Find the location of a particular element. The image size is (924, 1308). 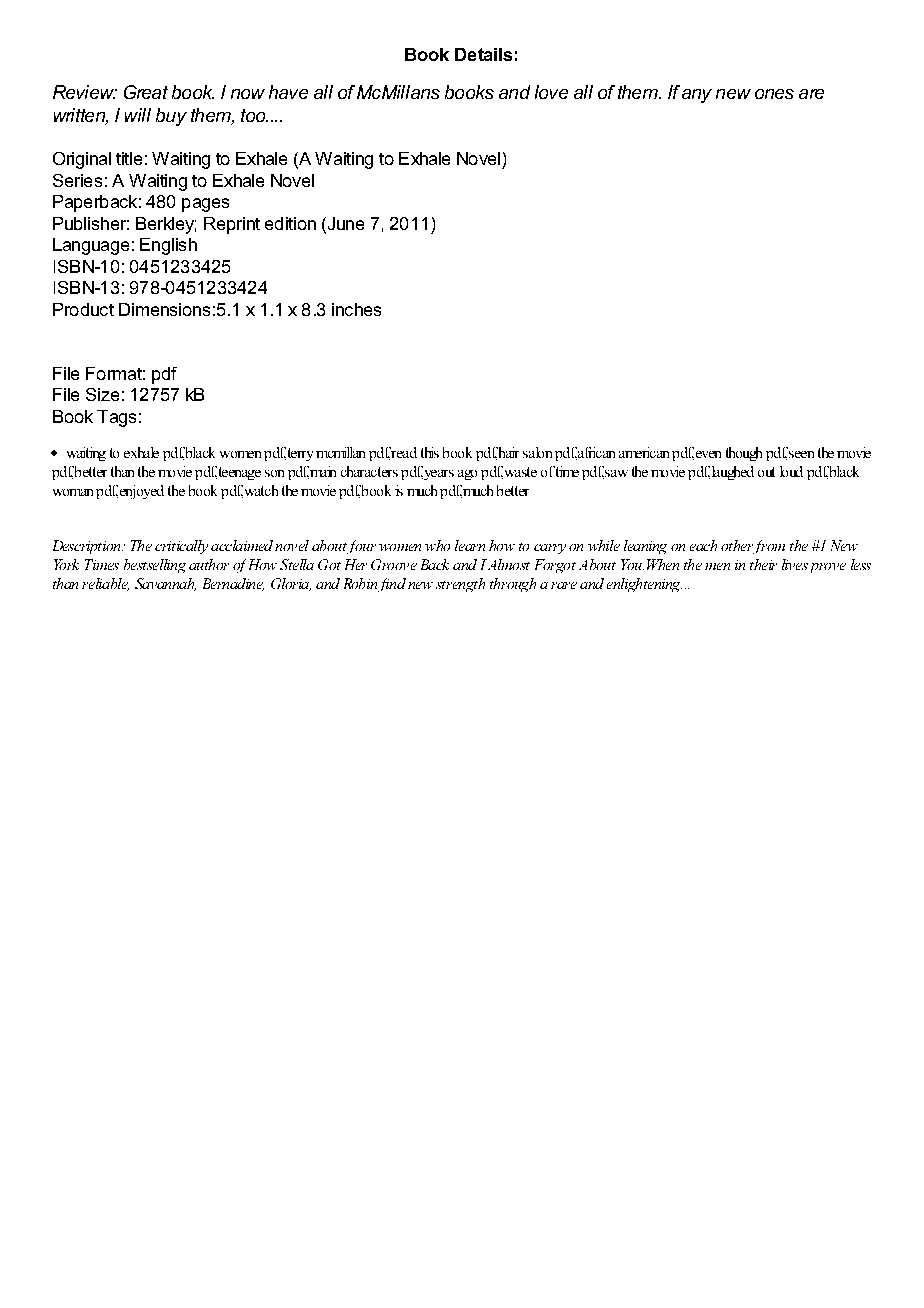

inches is located at coordinates (356, 309).
